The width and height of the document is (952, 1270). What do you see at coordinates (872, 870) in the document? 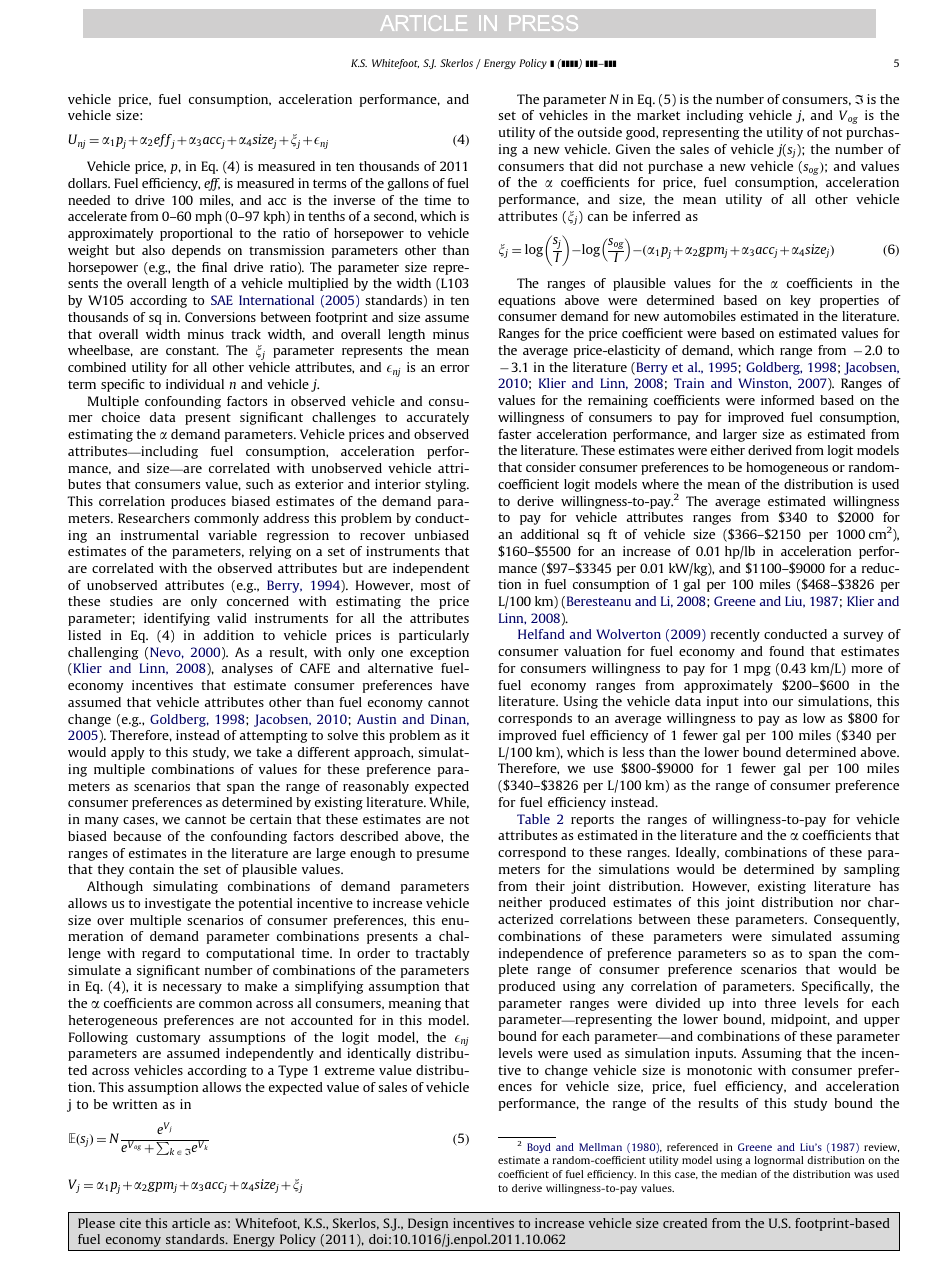
I see `sampling` at bounding box center [872, 870].
